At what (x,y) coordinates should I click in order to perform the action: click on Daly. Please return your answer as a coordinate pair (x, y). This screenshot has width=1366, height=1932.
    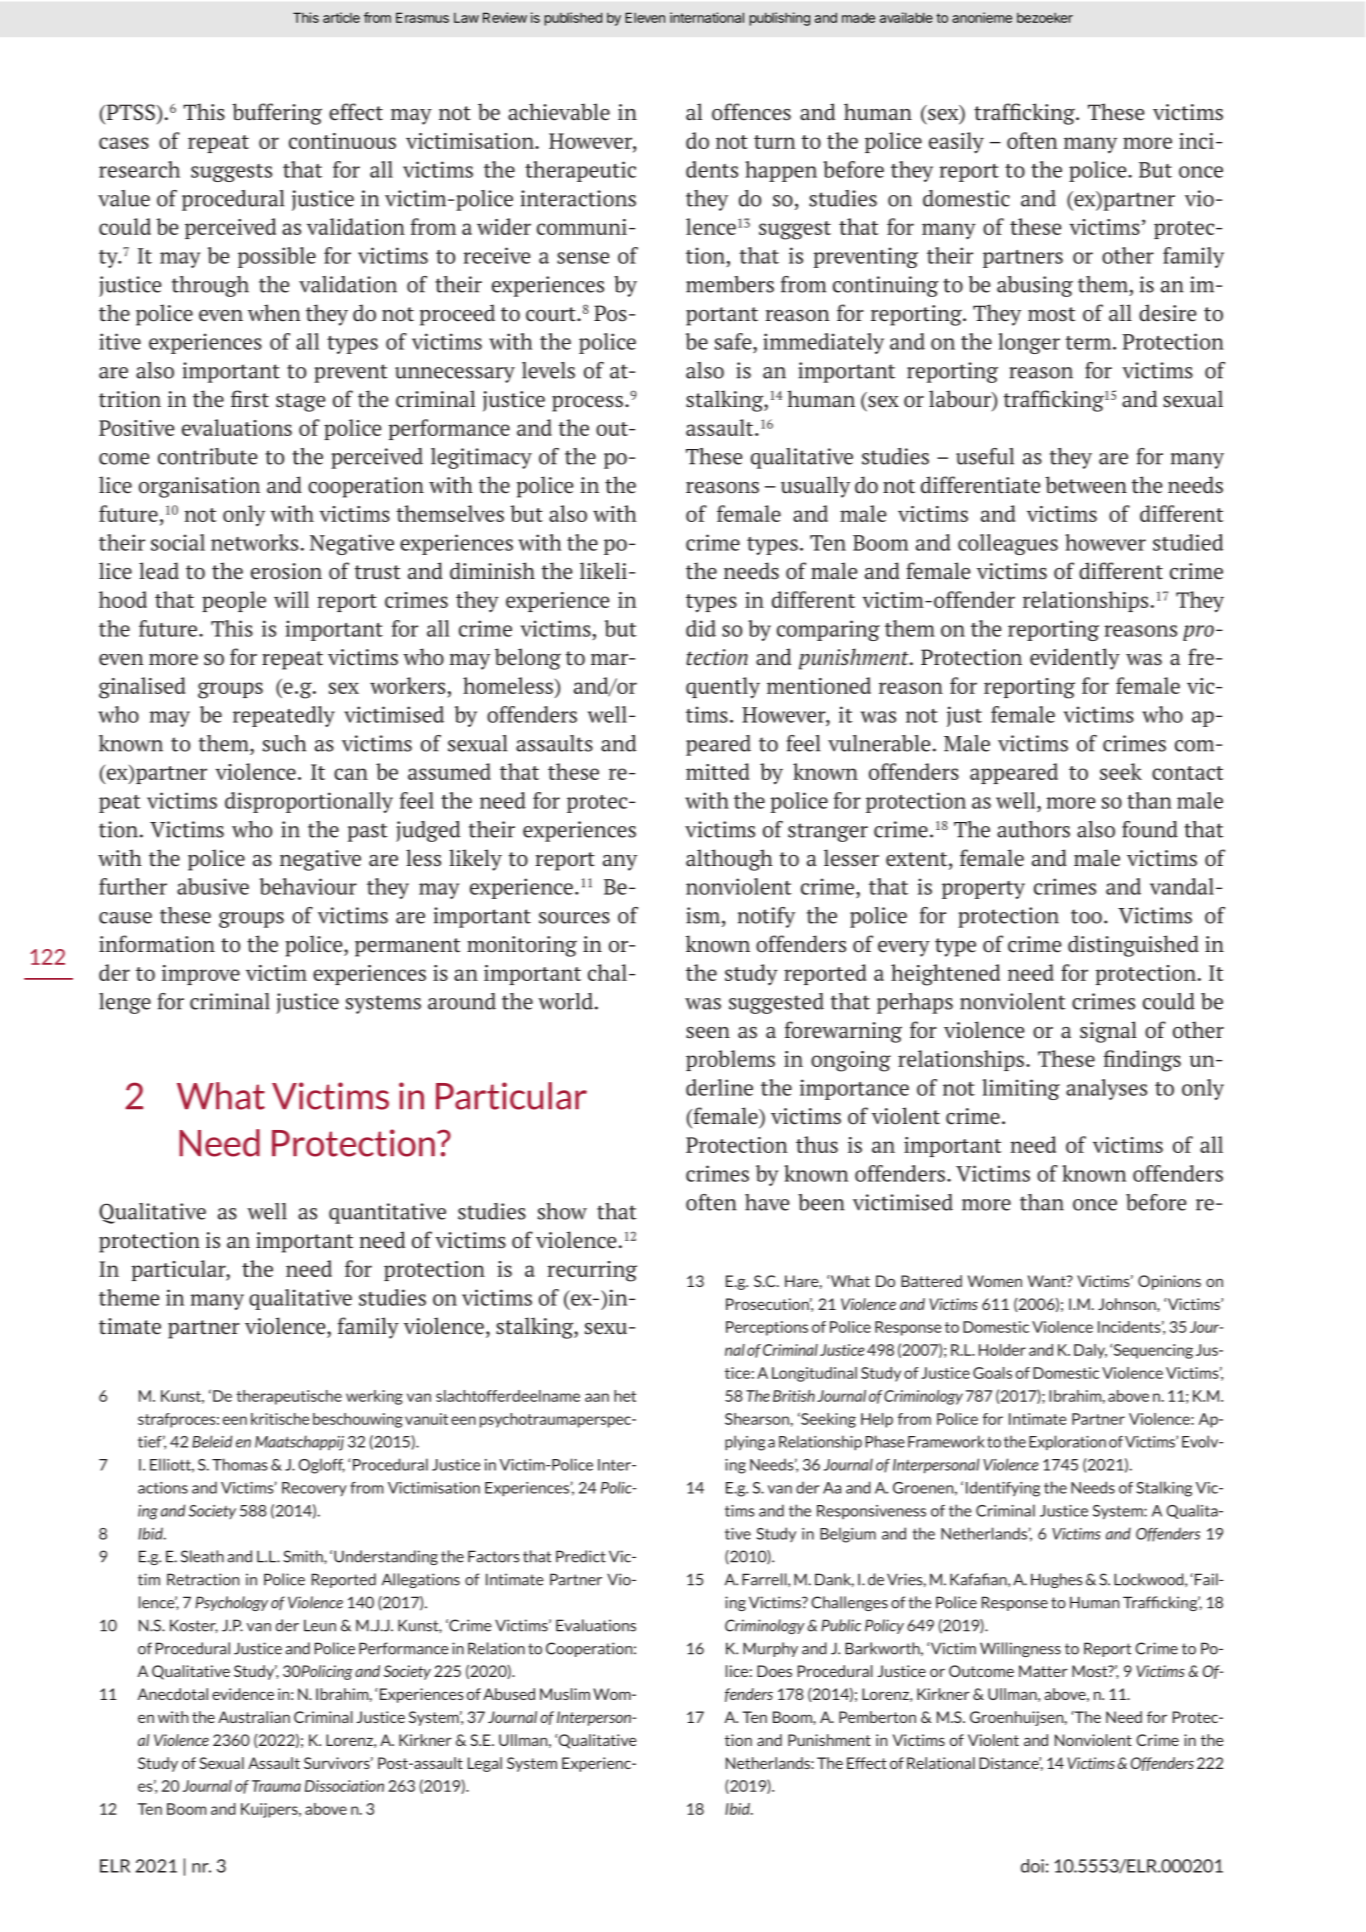
    Looking at the image, I should click on (1090, 1351).
